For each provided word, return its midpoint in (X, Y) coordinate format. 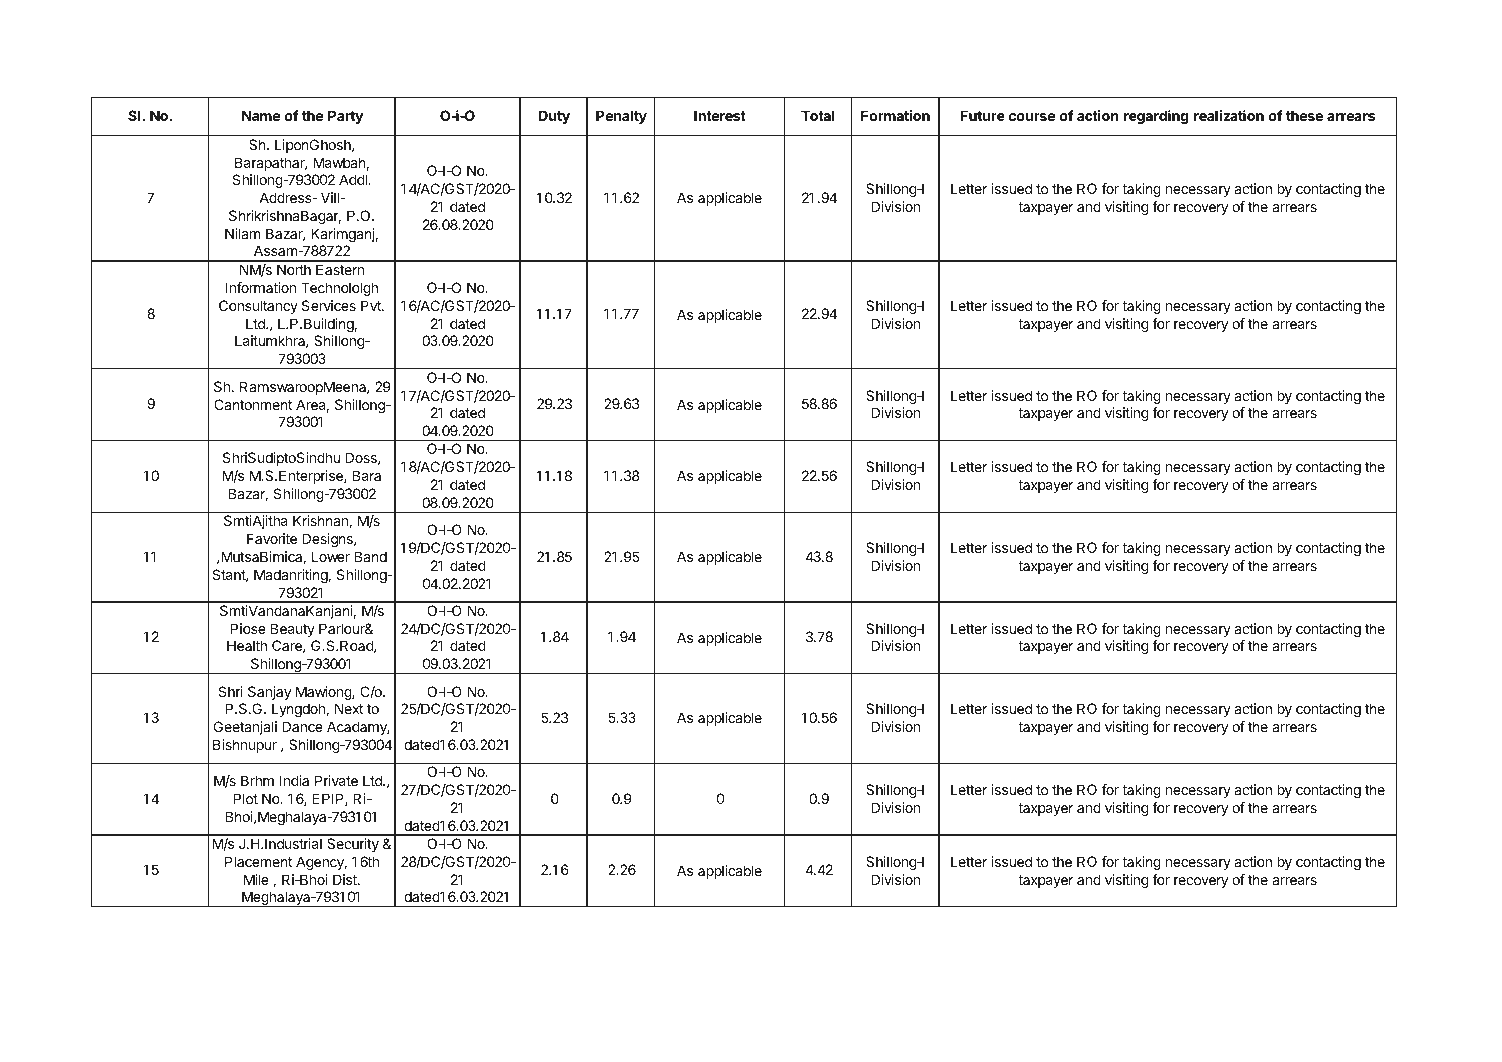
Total (817, 115)
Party (346, 117)
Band (370, 556)
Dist (346, 879)
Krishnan (321, 521)
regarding (1156, 117)
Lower (331, 556)
